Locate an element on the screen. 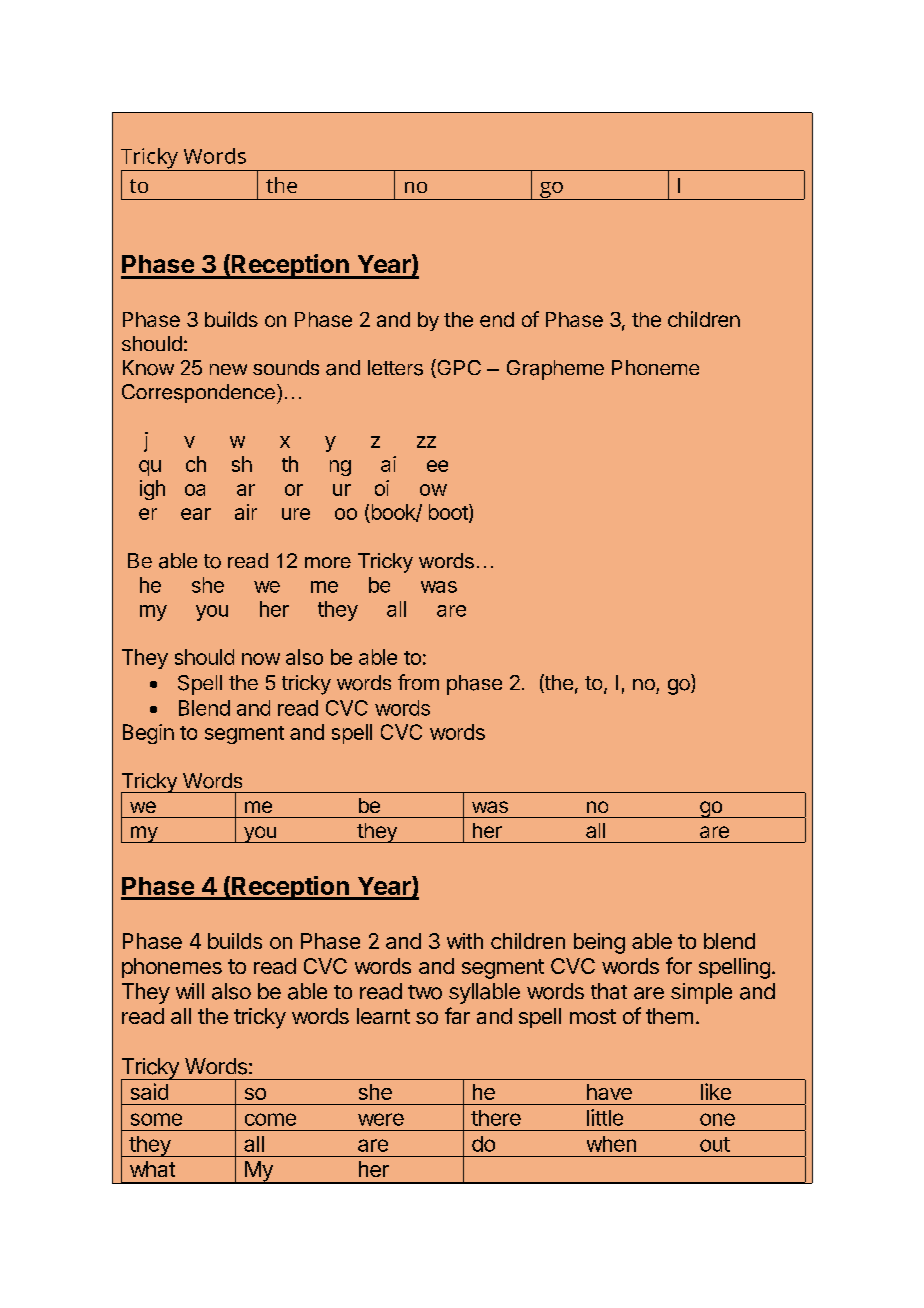  for is located at coordinates (679, 965).
